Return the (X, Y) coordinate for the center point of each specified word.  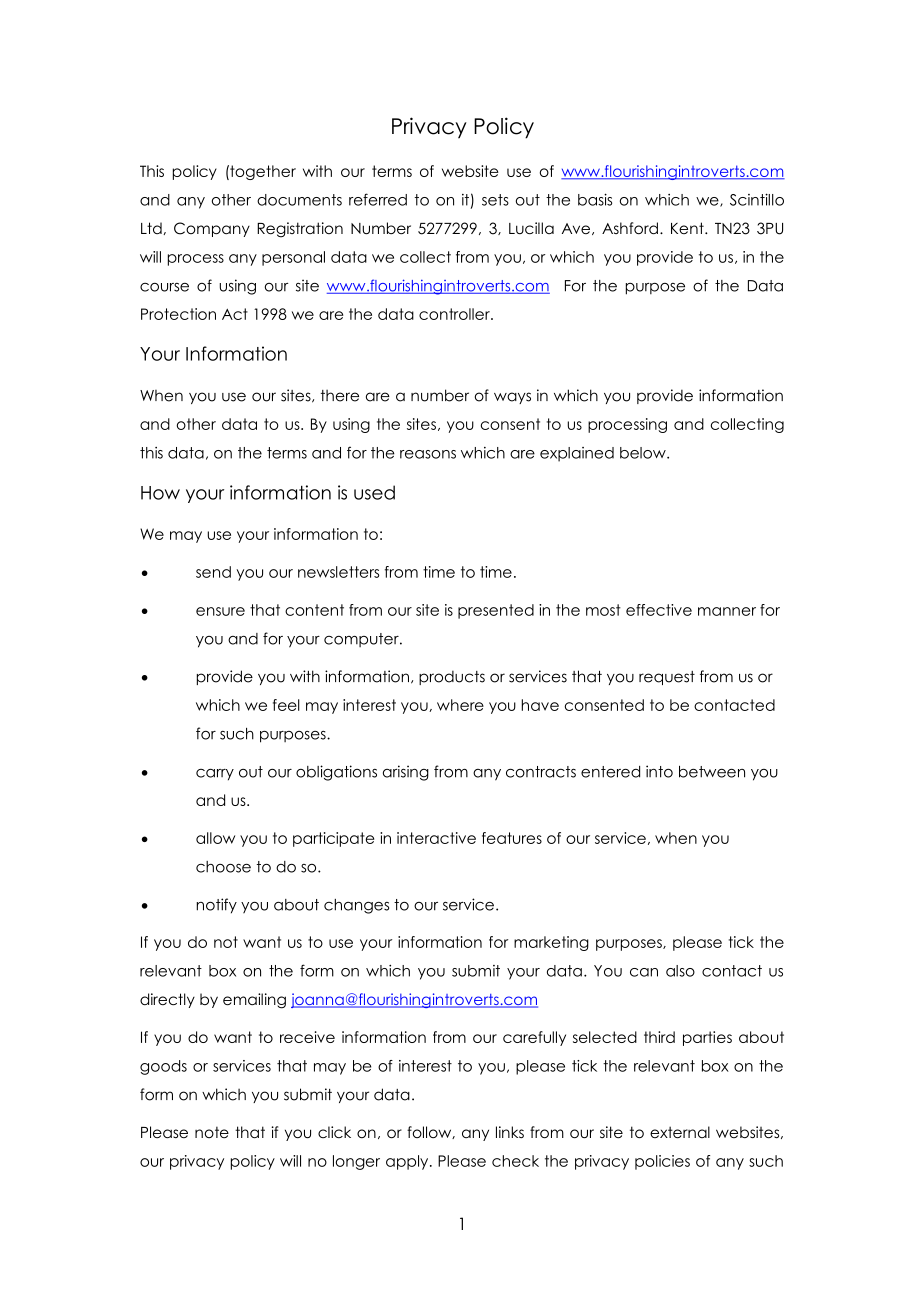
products (452, 677)
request (667, 678)
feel (286, 705)
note (212, 1132)
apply (408, 1162)
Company (212, 229)
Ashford (630, 228)
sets (495, 200)
